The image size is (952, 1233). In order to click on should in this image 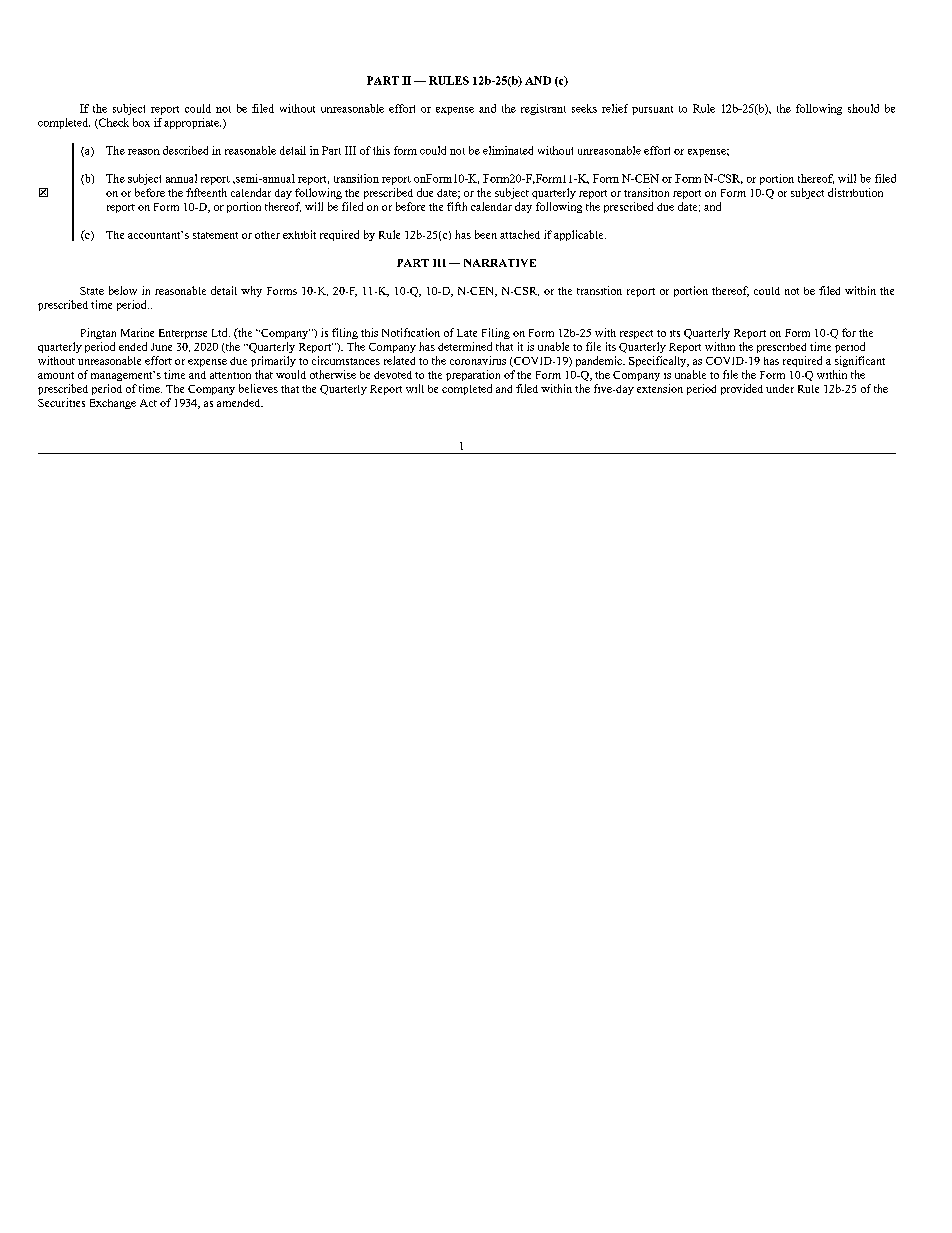, I will do `click(863, 108)`.
